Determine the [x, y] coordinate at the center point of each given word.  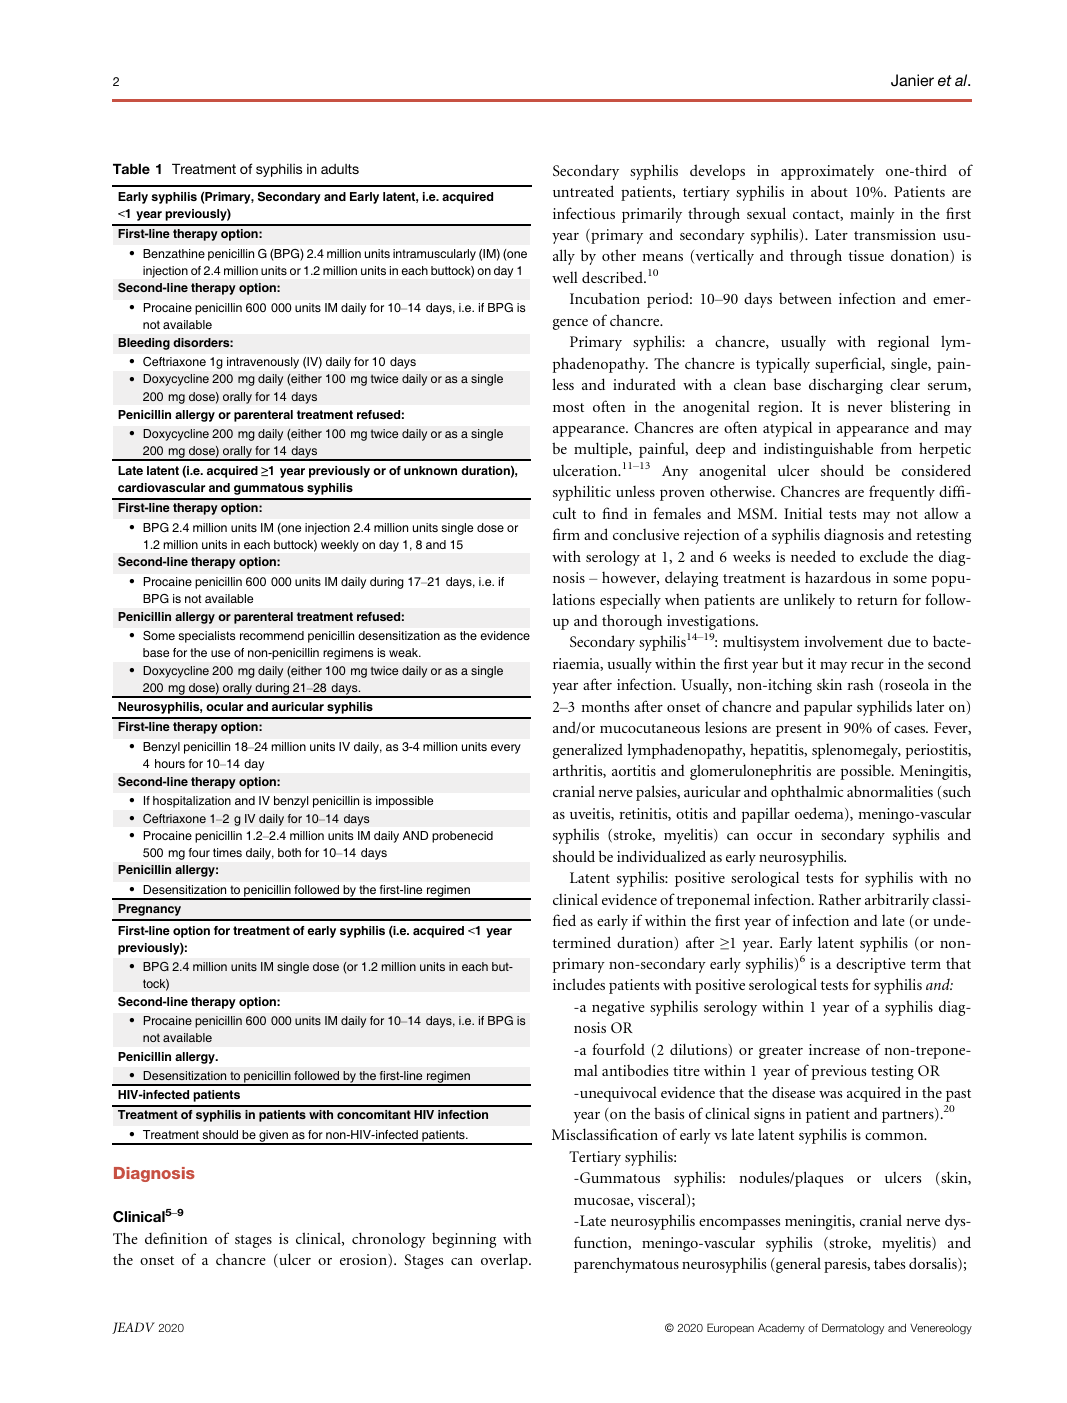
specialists [207, 637]
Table [131, 168]
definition [176, 1238]
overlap [505, 1261]
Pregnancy [149, 910]
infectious [584, 213]
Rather [840, 899]
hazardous [838, 577]
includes [579, 984]
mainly [872, 215]
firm [566, 534]
